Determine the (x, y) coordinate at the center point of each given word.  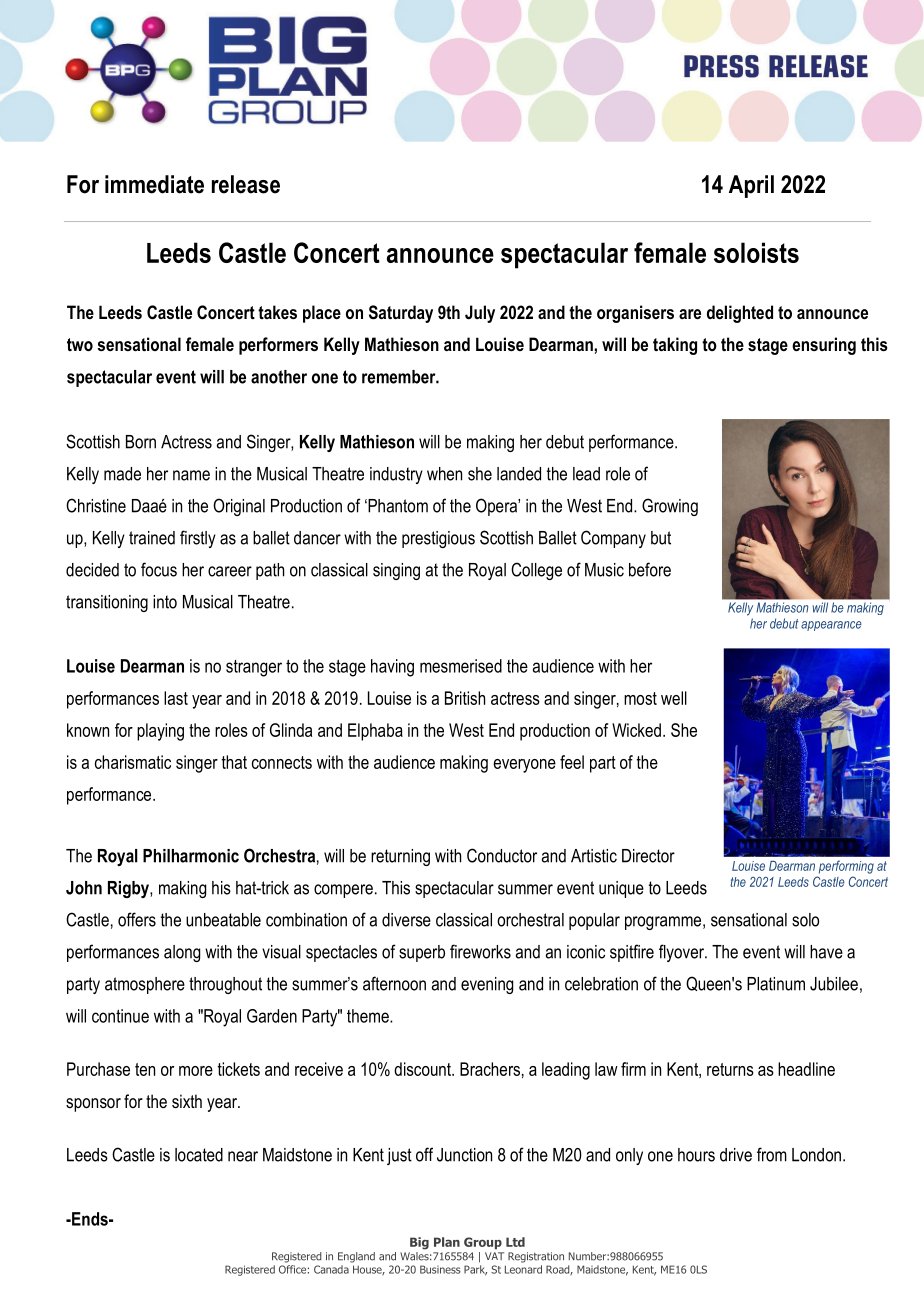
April (751, 186)
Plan (447, 1242)
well (674, 698)
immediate (154, 184)
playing (160, 732)
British (465, 698)
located (199, 1155)
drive (736, 1155)
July (480, 314)
